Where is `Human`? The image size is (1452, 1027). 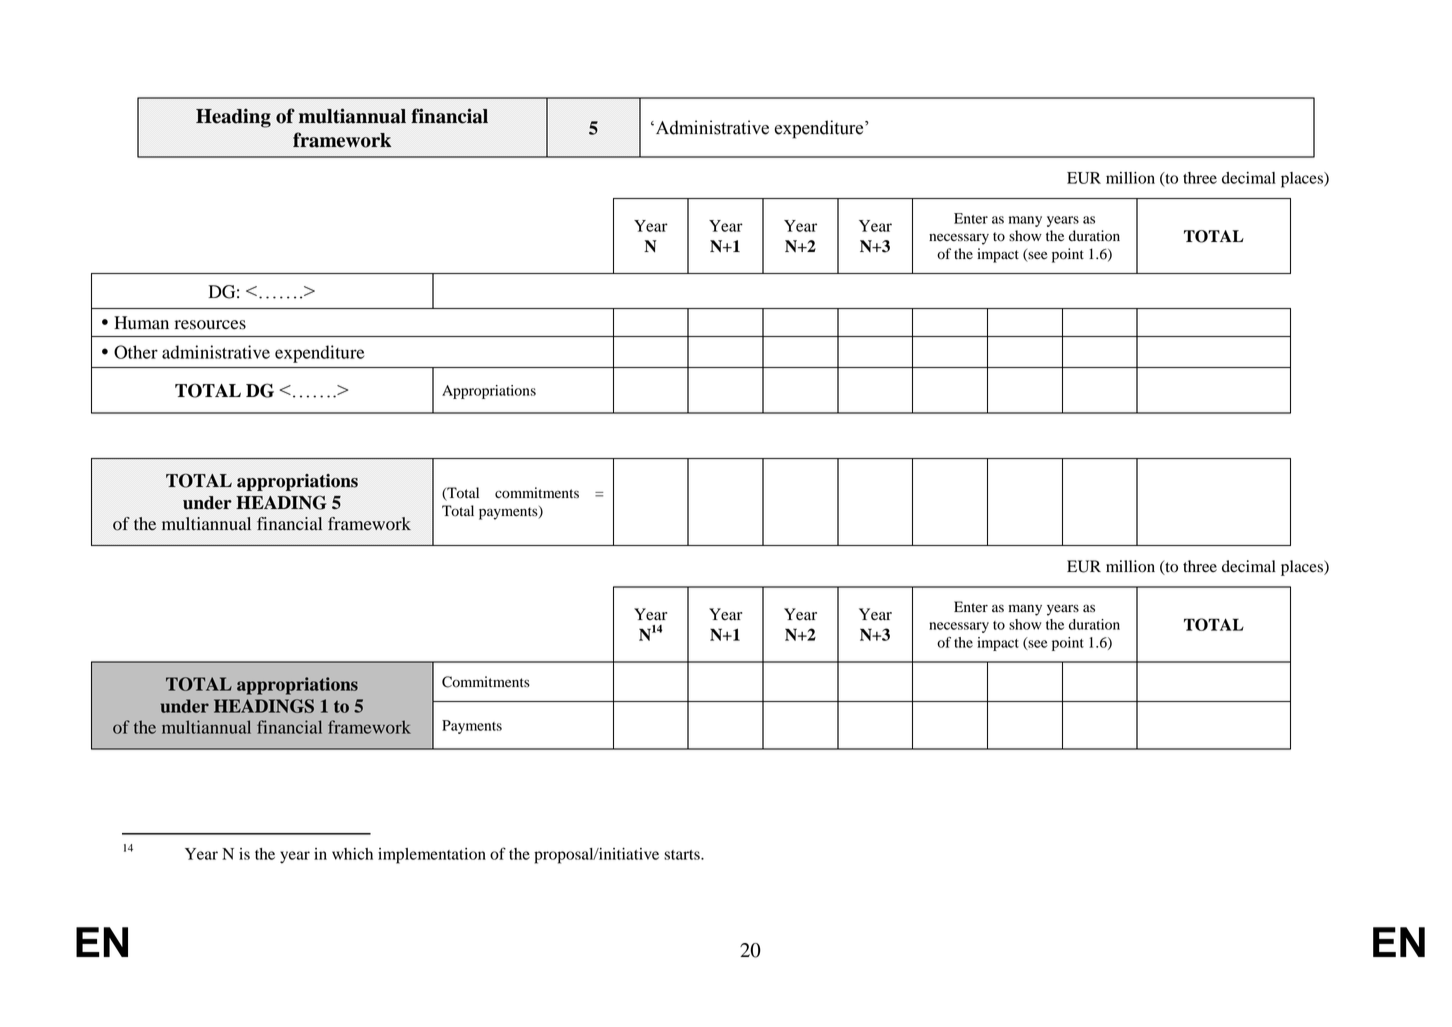 Human is located at coordinates (141, 323).
